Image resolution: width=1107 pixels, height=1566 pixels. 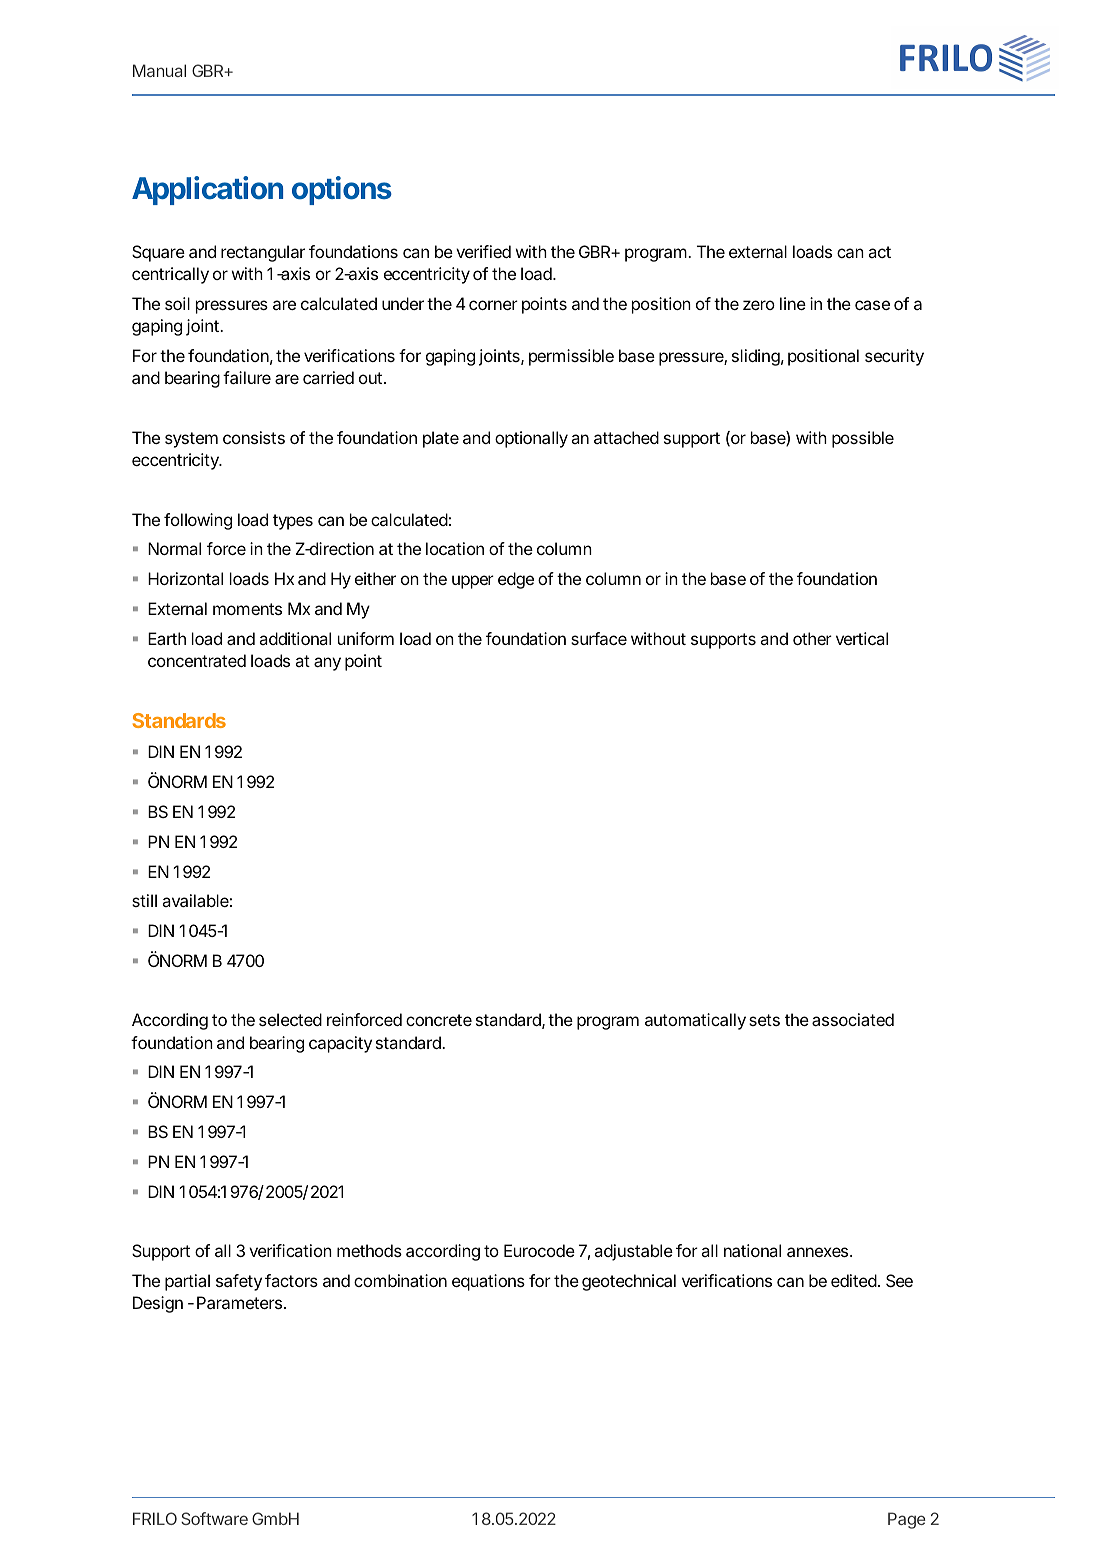 I want to click on equations, so click(x=488, y=1282).
